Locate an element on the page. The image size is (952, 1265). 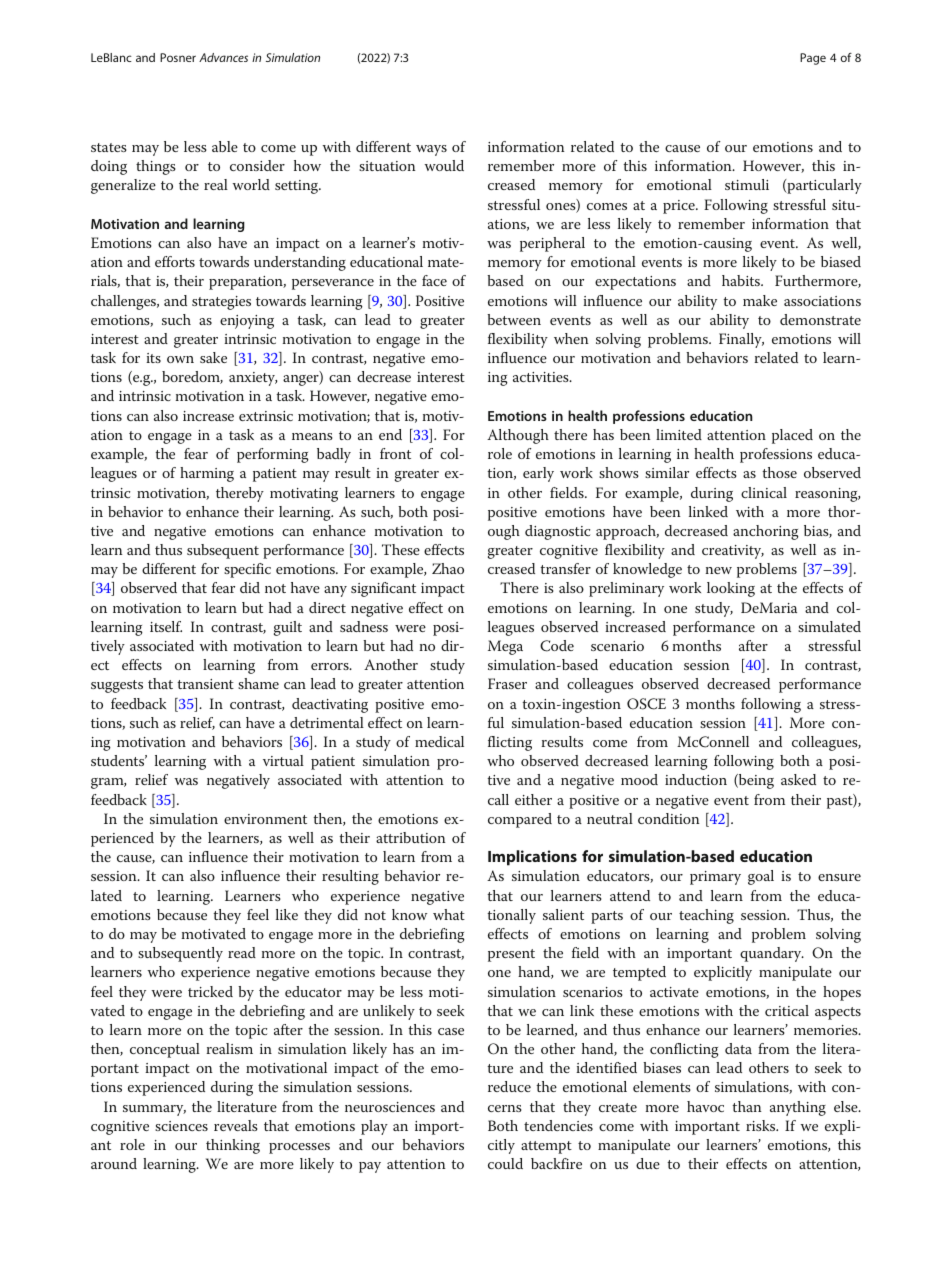
Mega is located at coordinates (505, 647).
